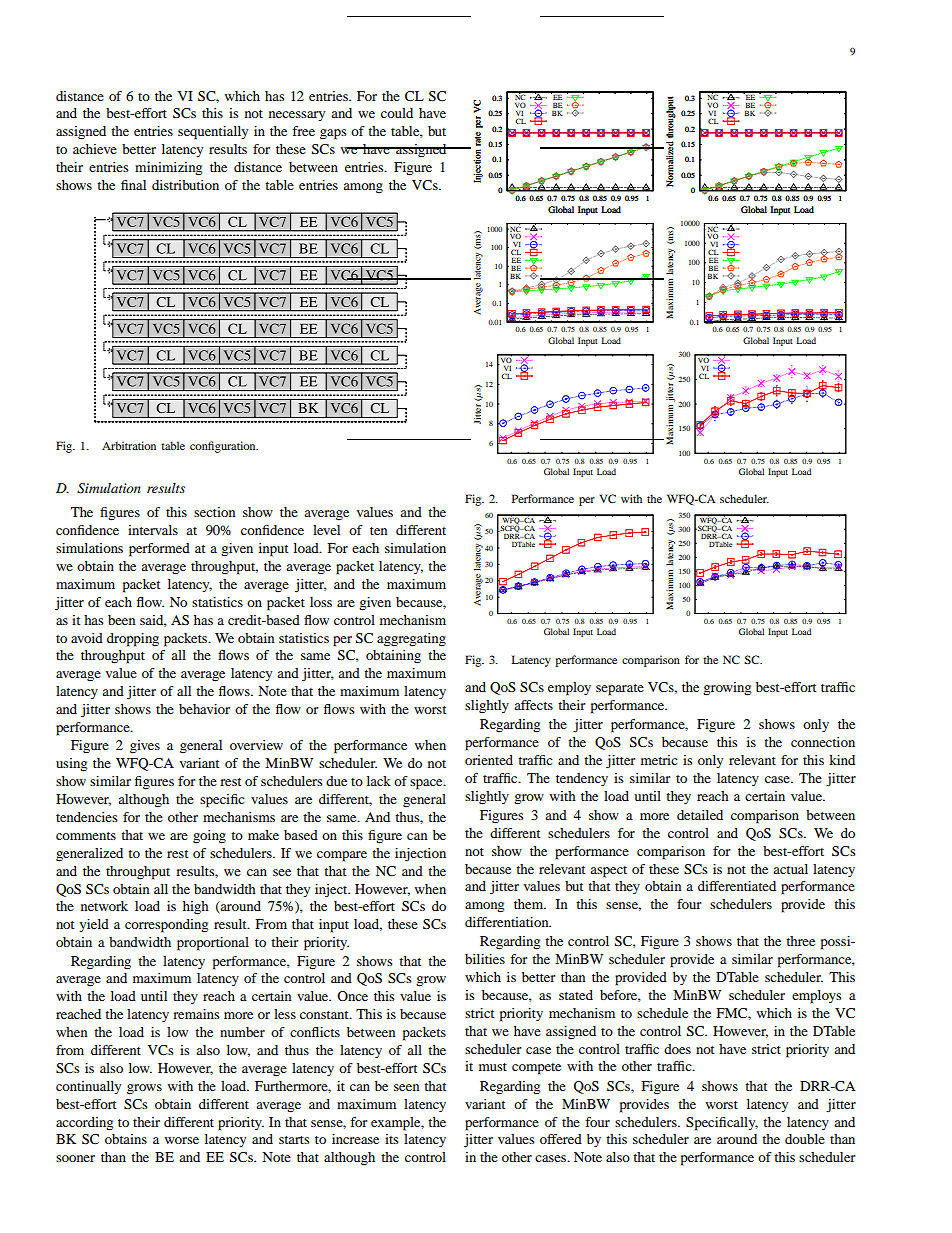 Image resolution: width=952 pixels, height=1233 pixels. I want to click on connection, so click(823, 742).
